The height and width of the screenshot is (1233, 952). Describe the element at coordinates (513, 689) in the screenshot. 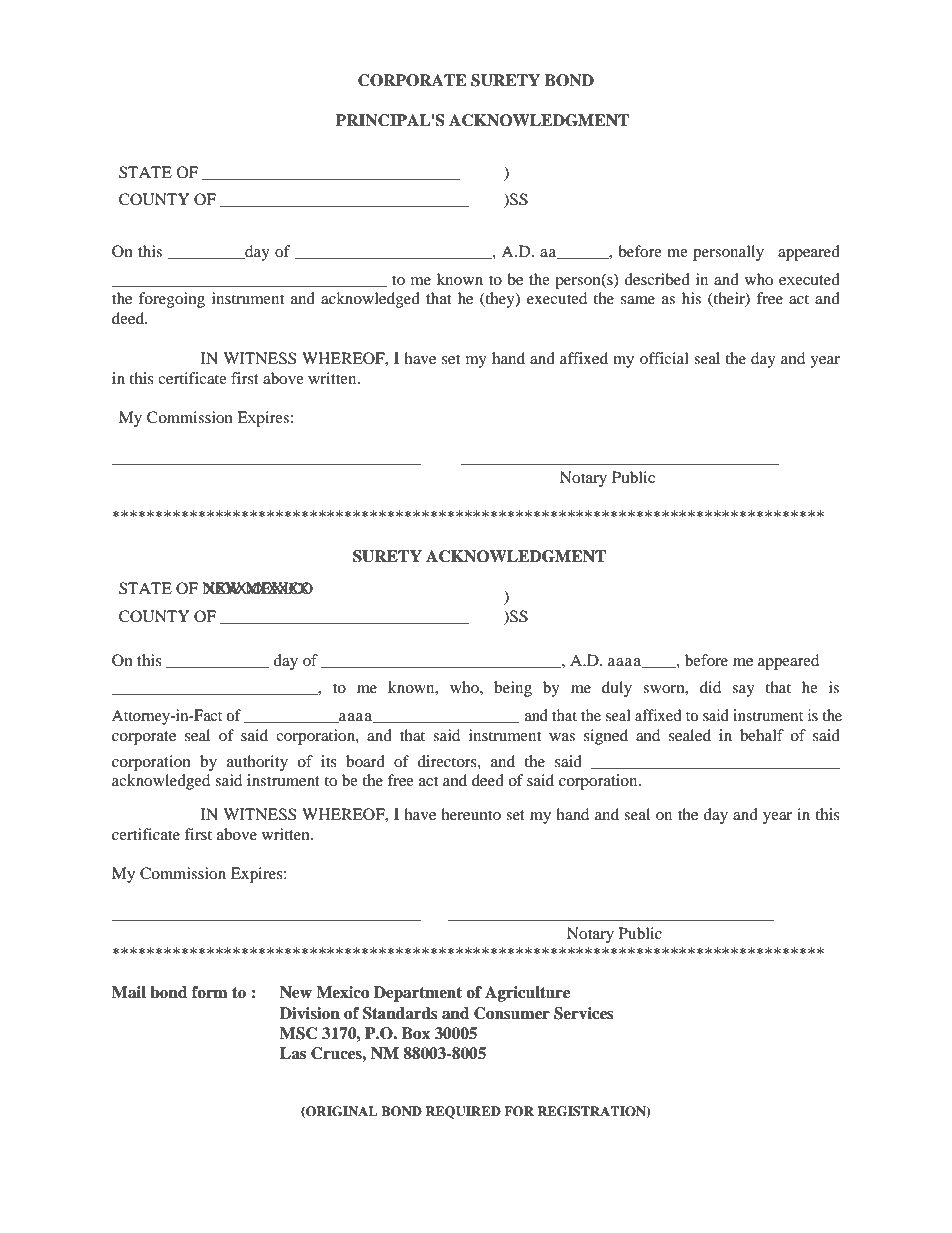

I see `being` at that location.
